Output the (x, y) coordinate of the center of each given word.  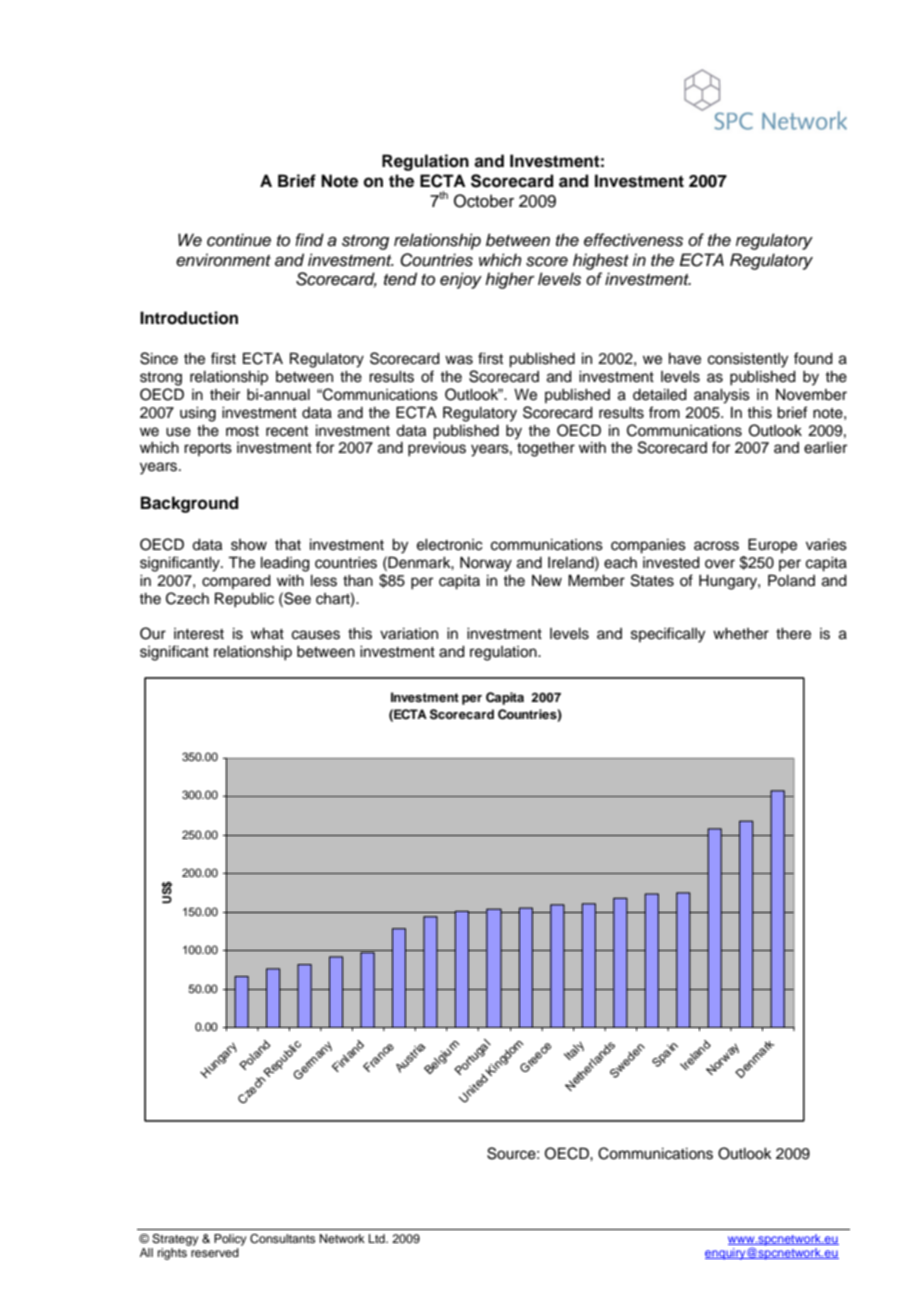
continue (239, 240)
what (267, 633)
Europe (772, 545)
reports (208, 449)
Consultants (282, 1239)
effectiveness (633, 240)
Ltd (378, 1238)
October (484, 201)
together (546, 449)
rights (172, 1254)
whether (741, 634)
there (793, 634)
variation (409, 634)
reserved (215, 1252)
